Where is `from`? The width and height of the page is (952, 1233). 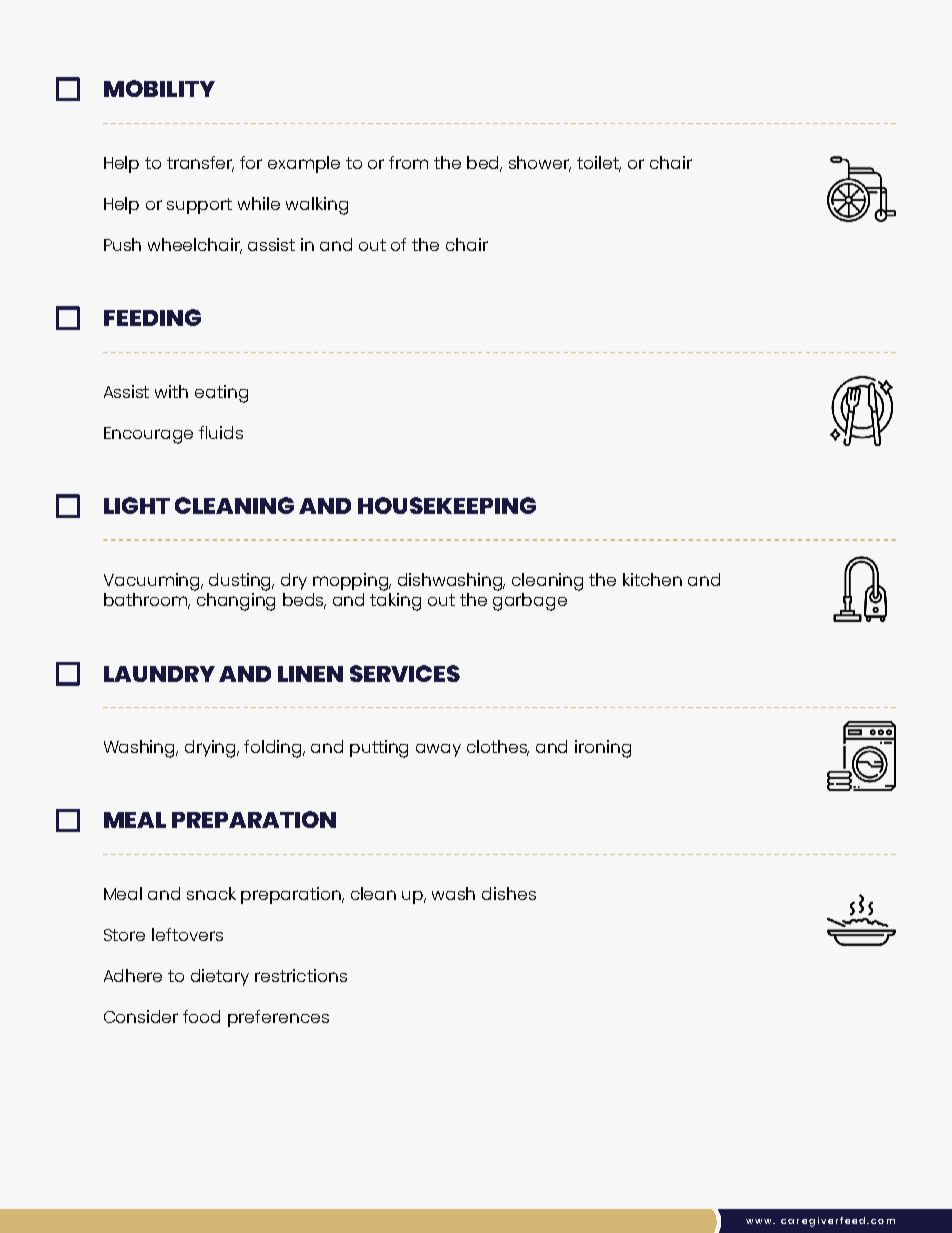 from is located at coordinates (408, 162).
